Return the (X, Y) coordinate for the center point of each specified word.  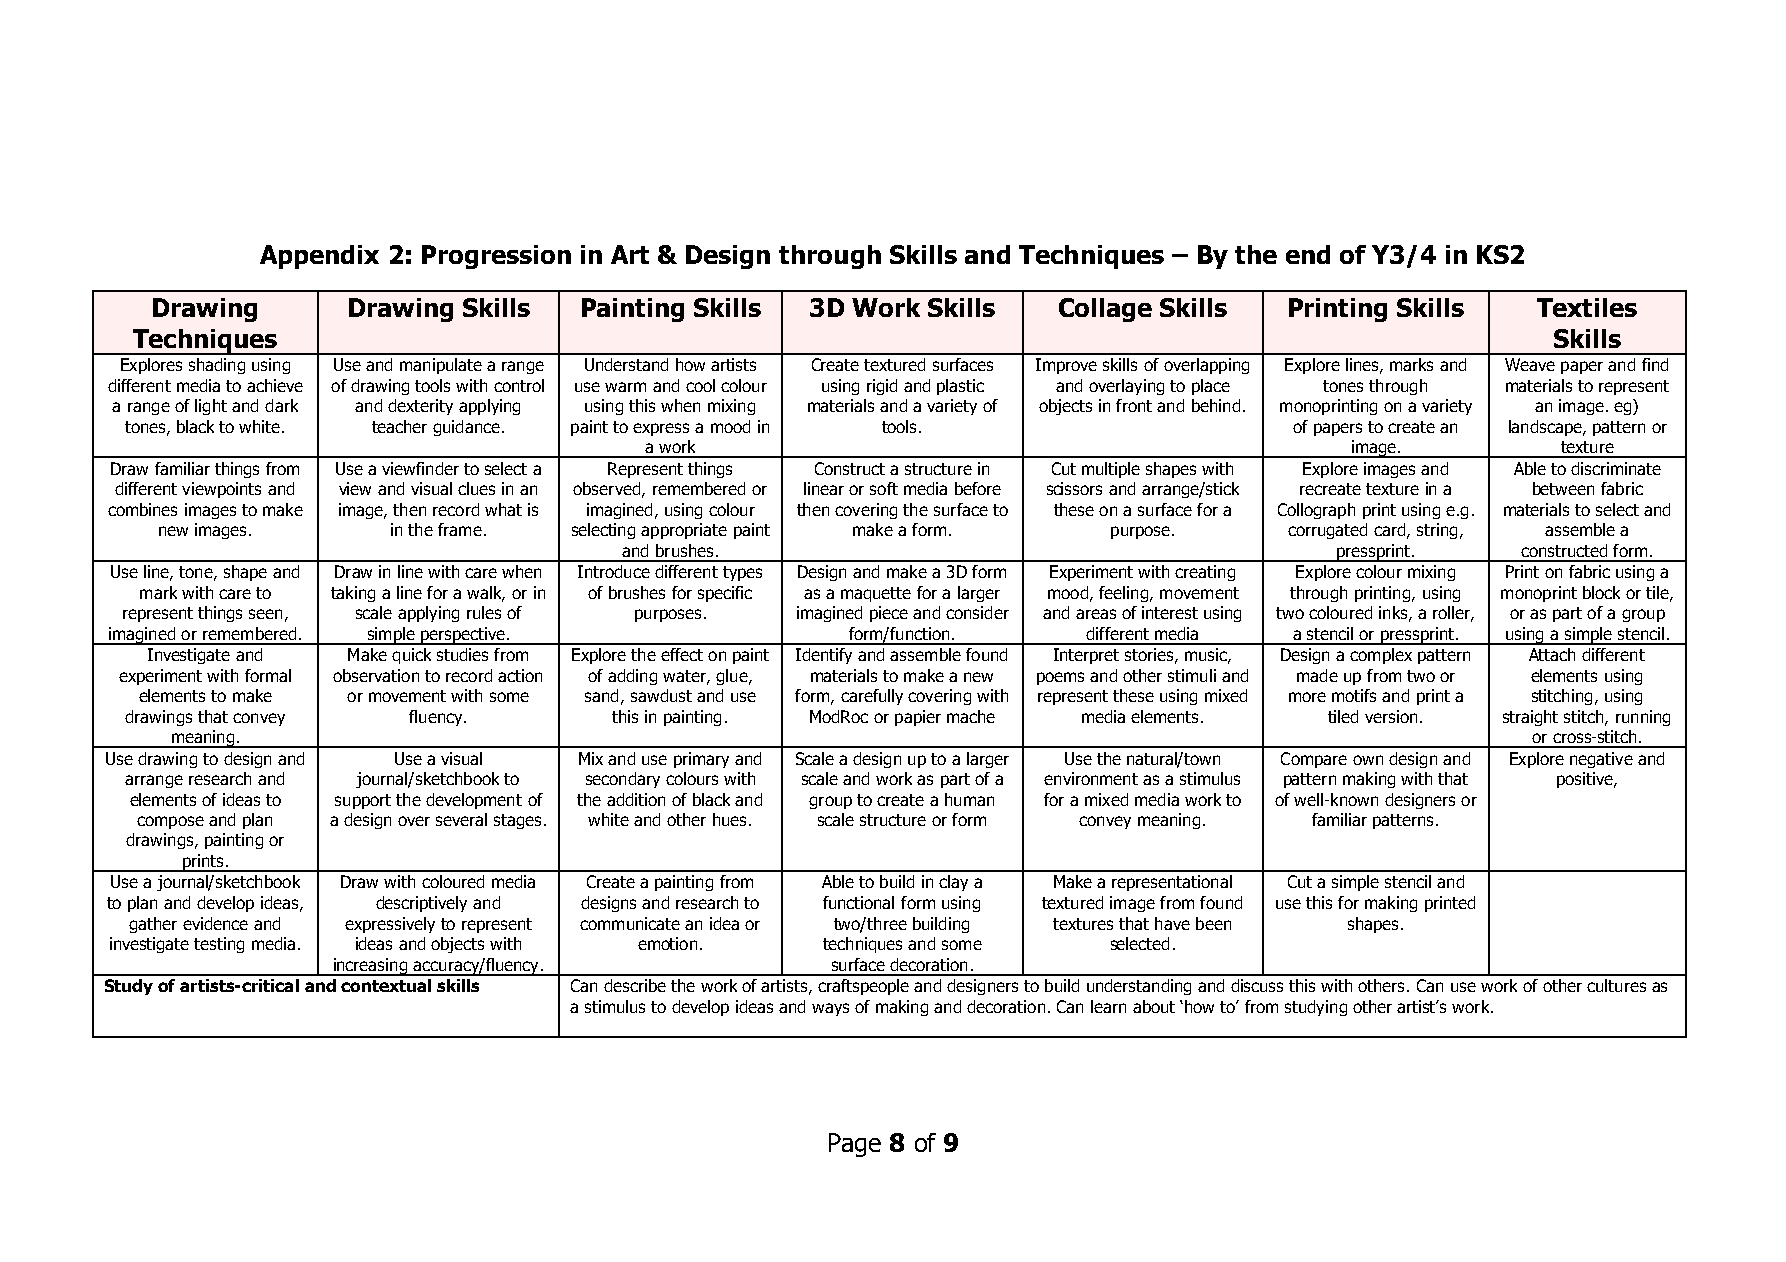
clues (476, 488)
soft (884, 488)
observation (376, 675)
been (1213, 923)
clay (953, 883)
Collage (1105, 310)
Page (855, 1145)
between (1563, 488)
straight (1530, 718)
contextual (386, 985)
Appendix (319, 257)
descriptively (421, 904)
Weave (1530, 364)
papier (918, 718)
